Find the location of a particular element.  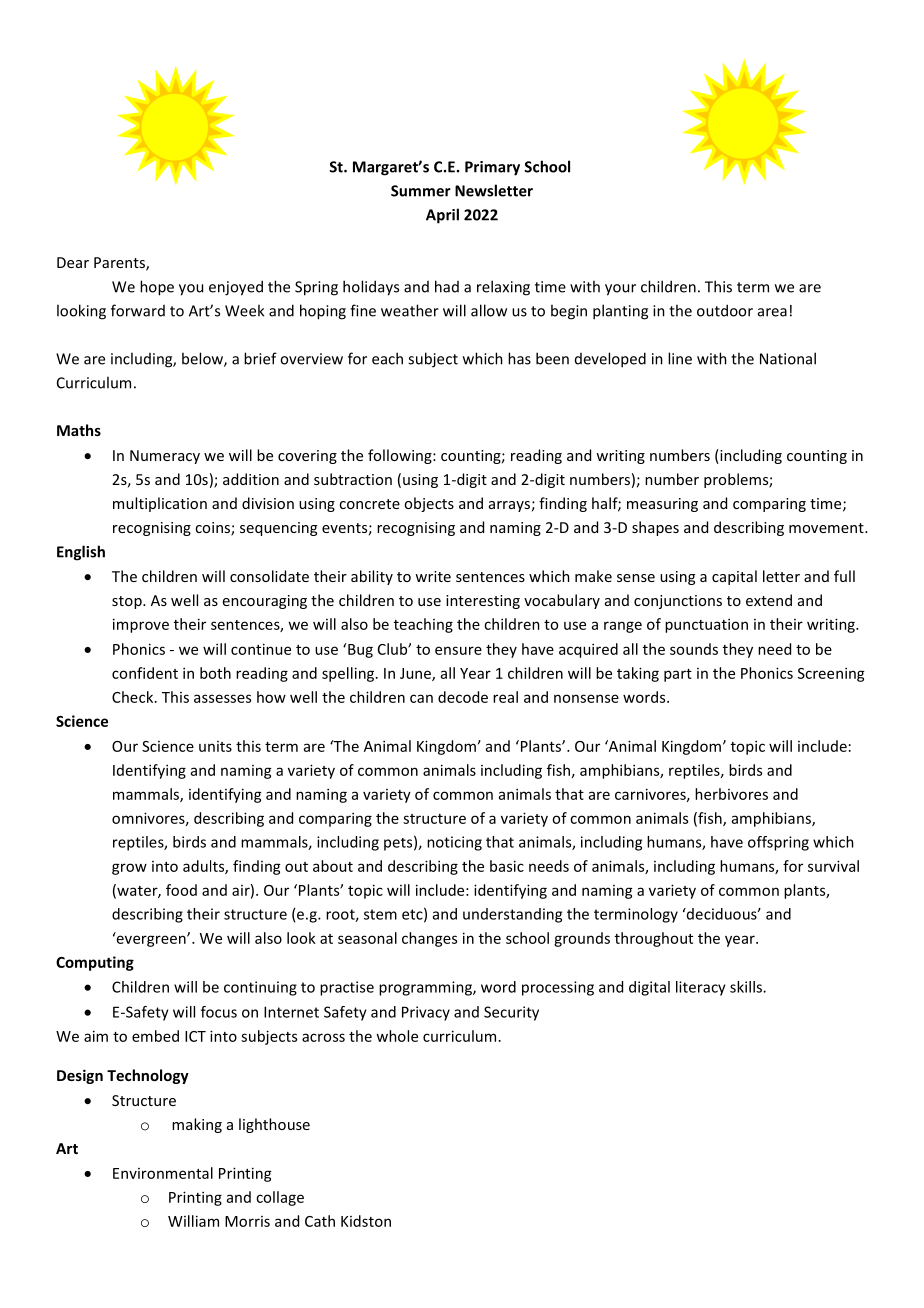

Environmental is located at coordinates (163, 1173).
